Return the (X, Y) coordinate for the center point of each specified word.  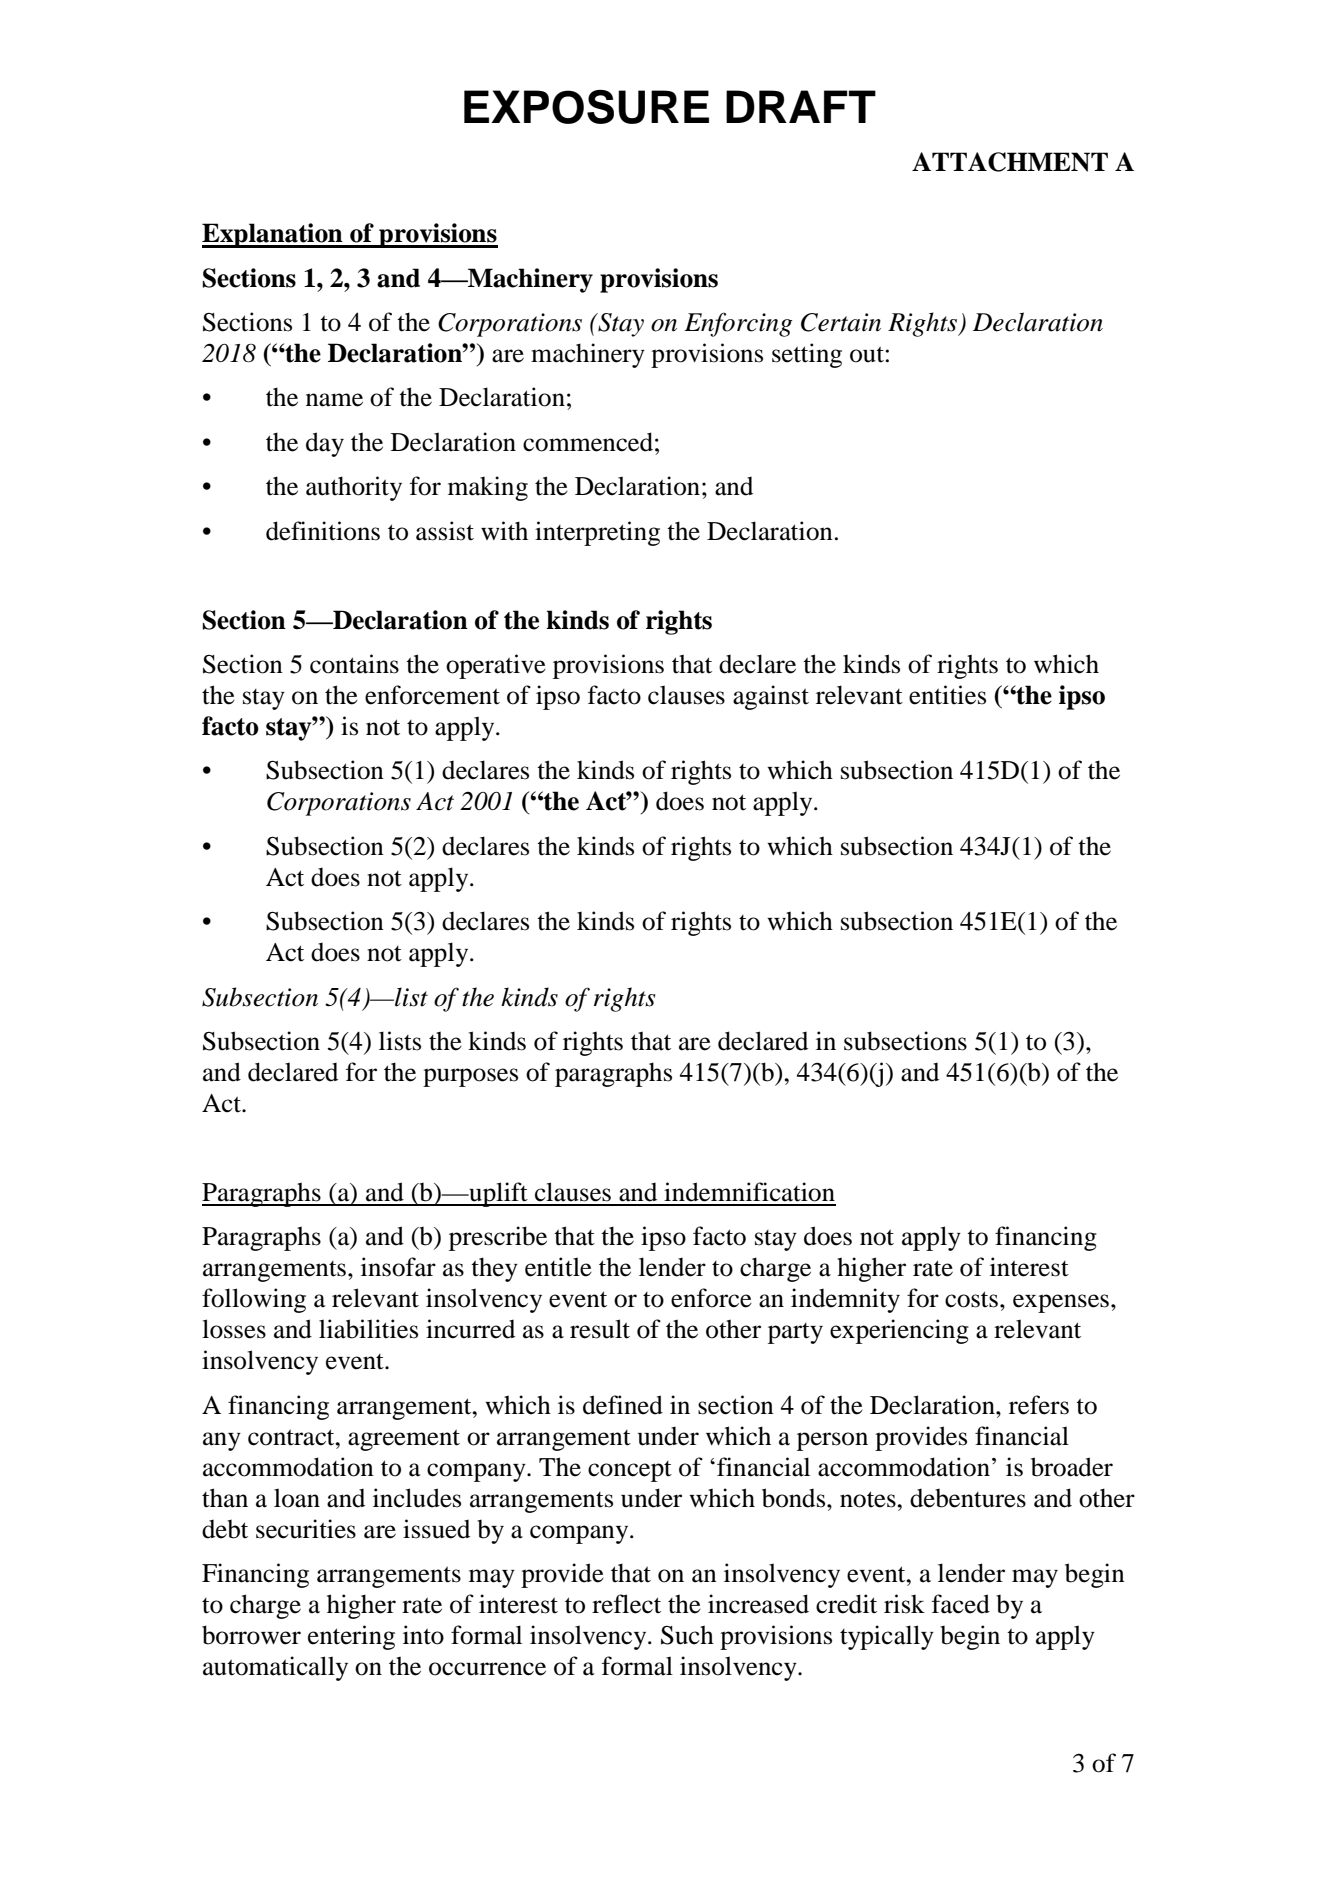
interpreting (597, 533)
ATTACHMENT (1010, 162)
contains (354, 664)
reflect (626, 1604)
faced (961, 1604)
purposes (470, 1077)
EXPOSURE (586, 107)
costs (971, 1299)
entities (947, 695)
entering (351, 1637)
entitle (558, 1267)
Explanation (273, 235)
